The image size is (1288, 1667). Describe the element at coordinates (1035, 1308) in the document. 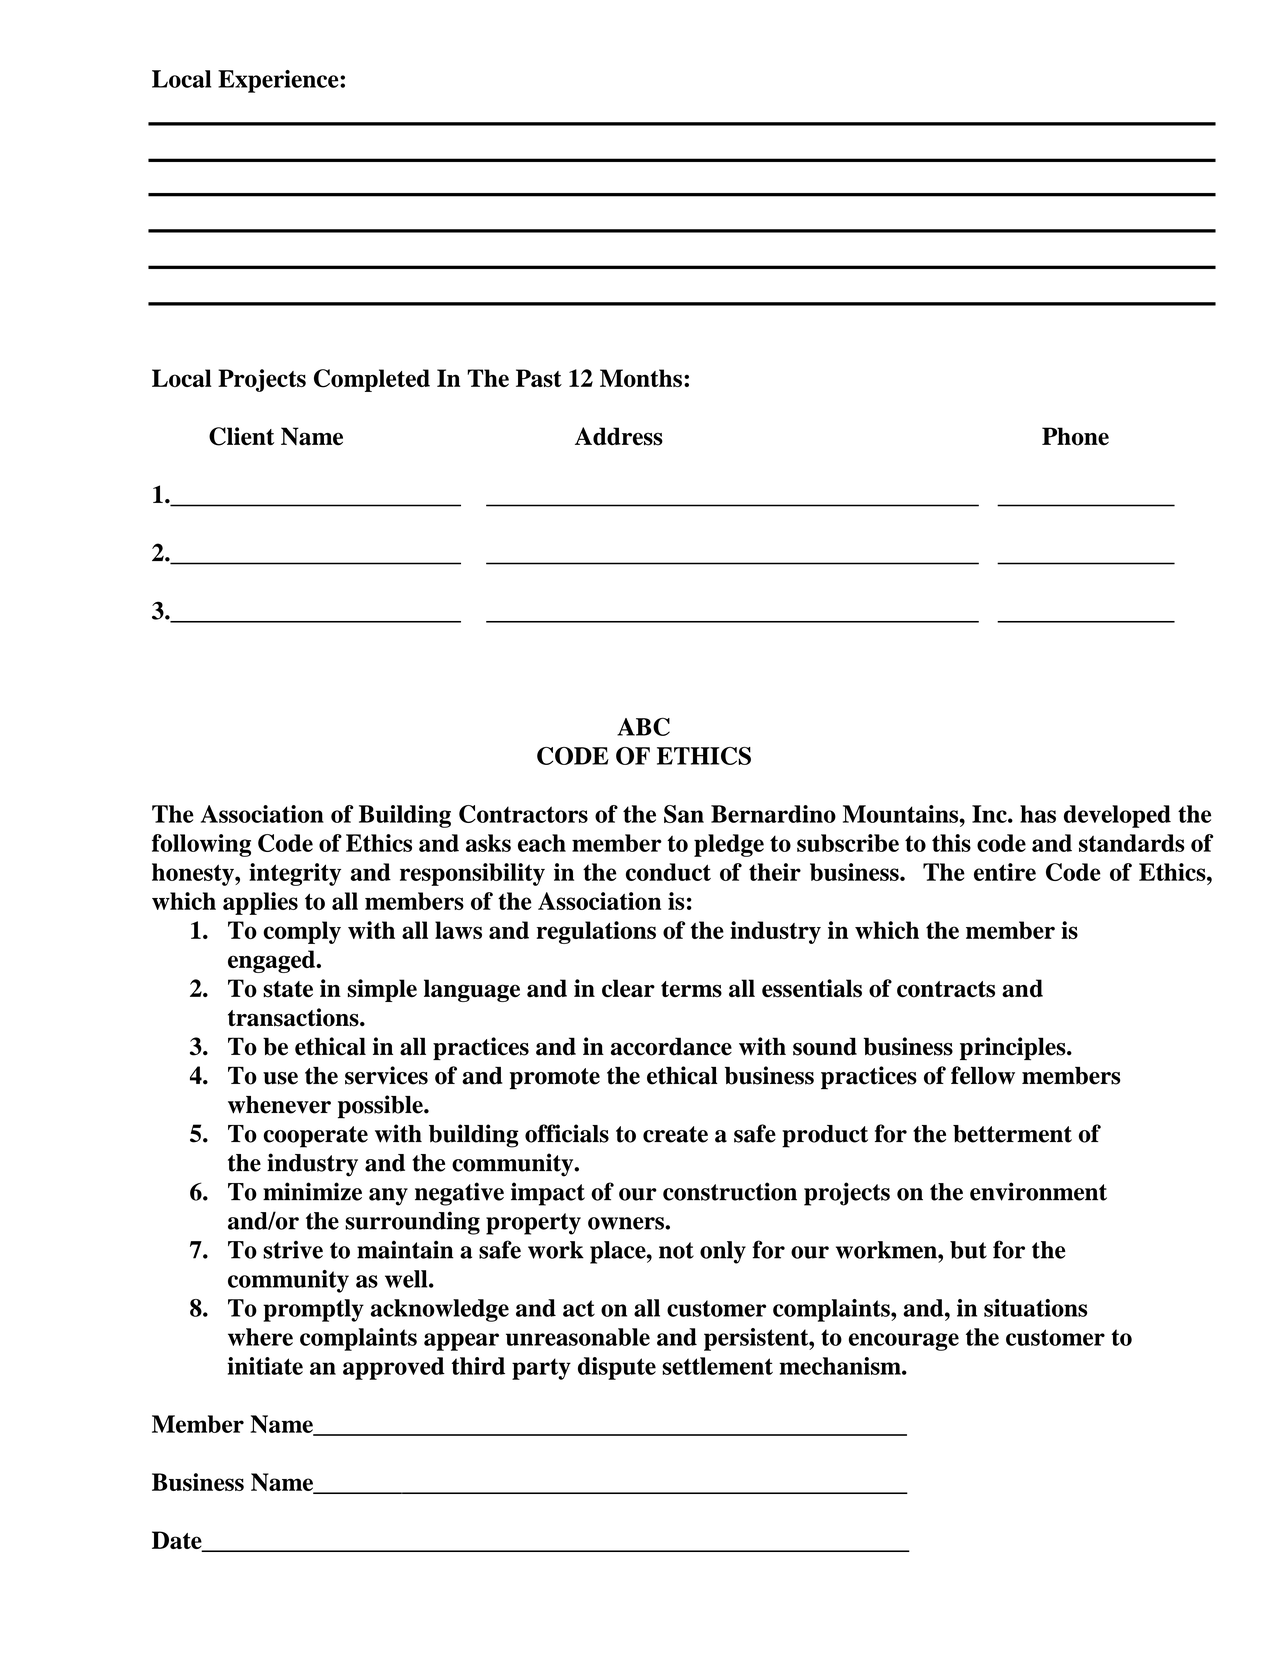

I see `situations` at that location.
